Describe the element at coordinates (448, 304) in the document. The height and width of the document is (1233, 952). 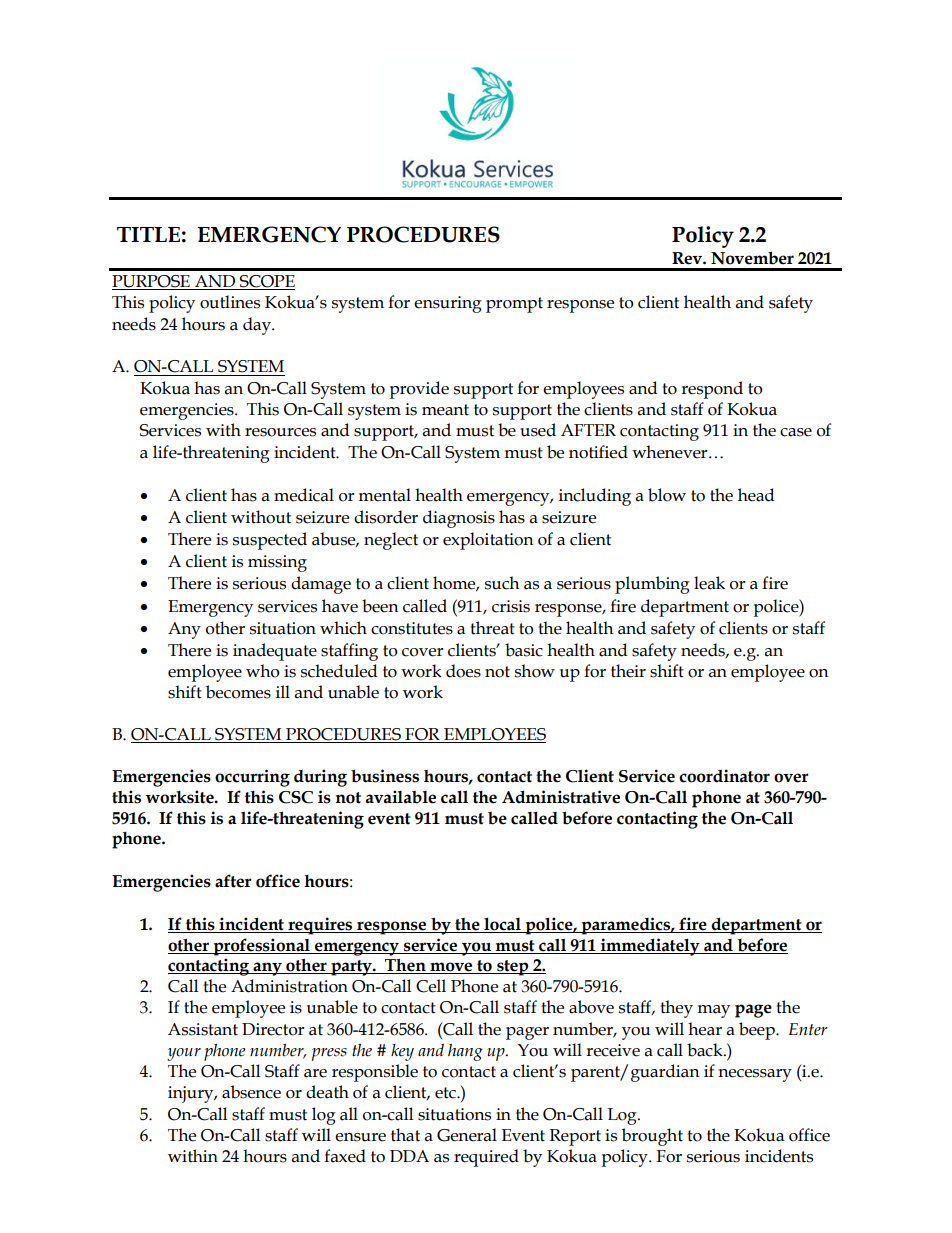
I see `ensuring` at that location.
